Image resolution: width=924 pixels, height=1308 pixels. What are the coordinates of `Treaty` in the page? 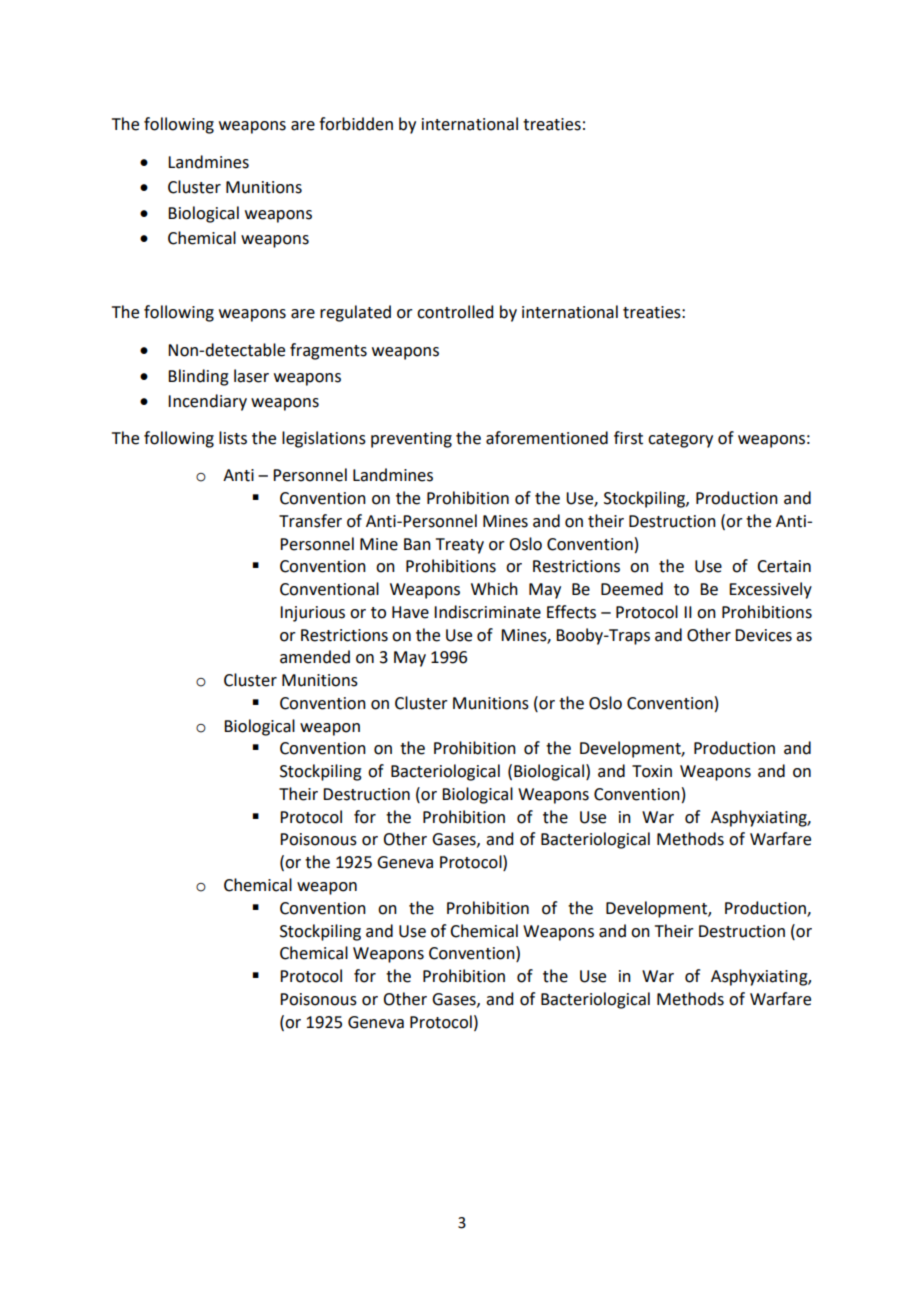 It's located at (460, 546).
